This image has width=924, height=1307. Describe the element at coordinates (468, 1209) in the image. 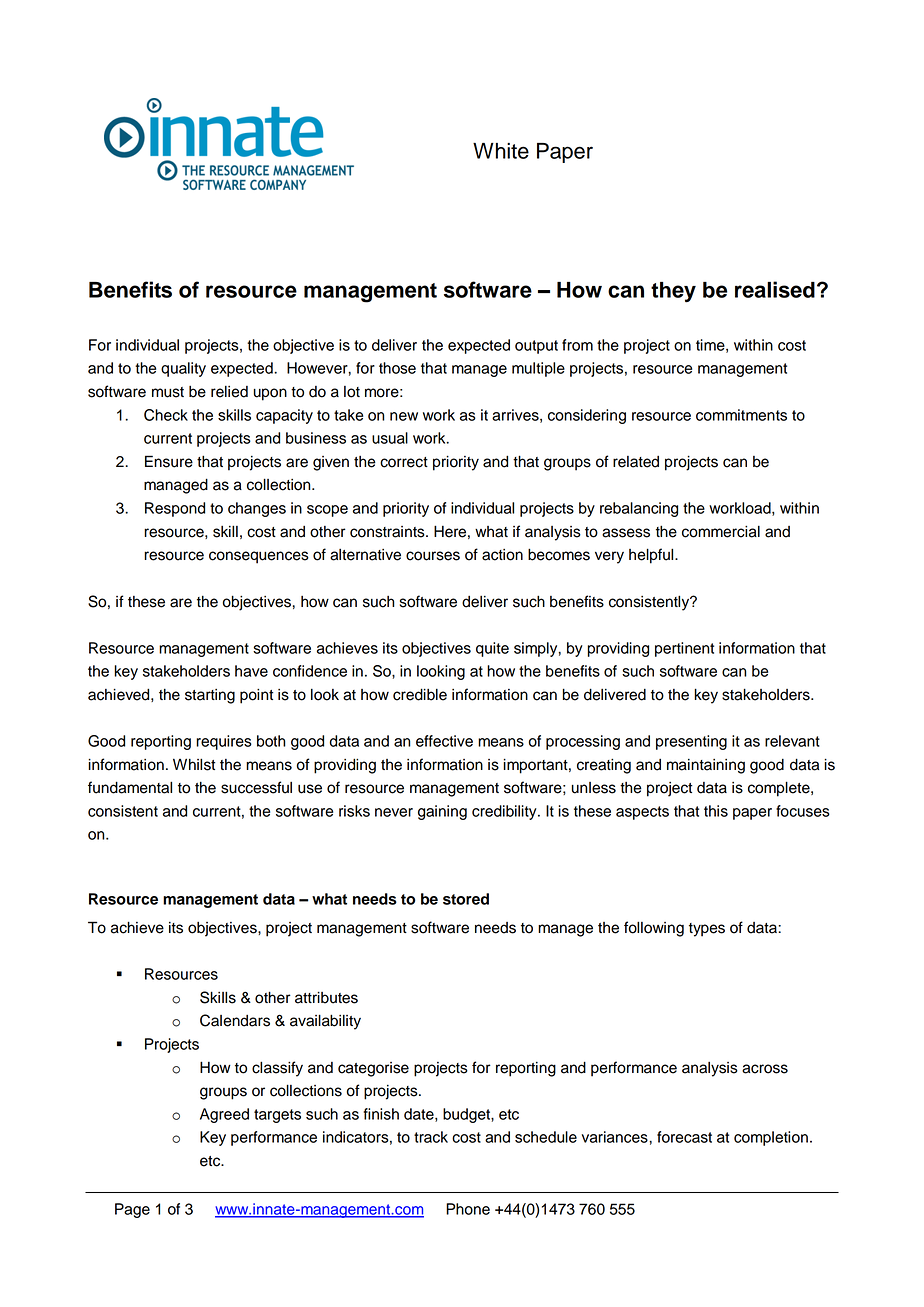

I see `Phone` at that location.
